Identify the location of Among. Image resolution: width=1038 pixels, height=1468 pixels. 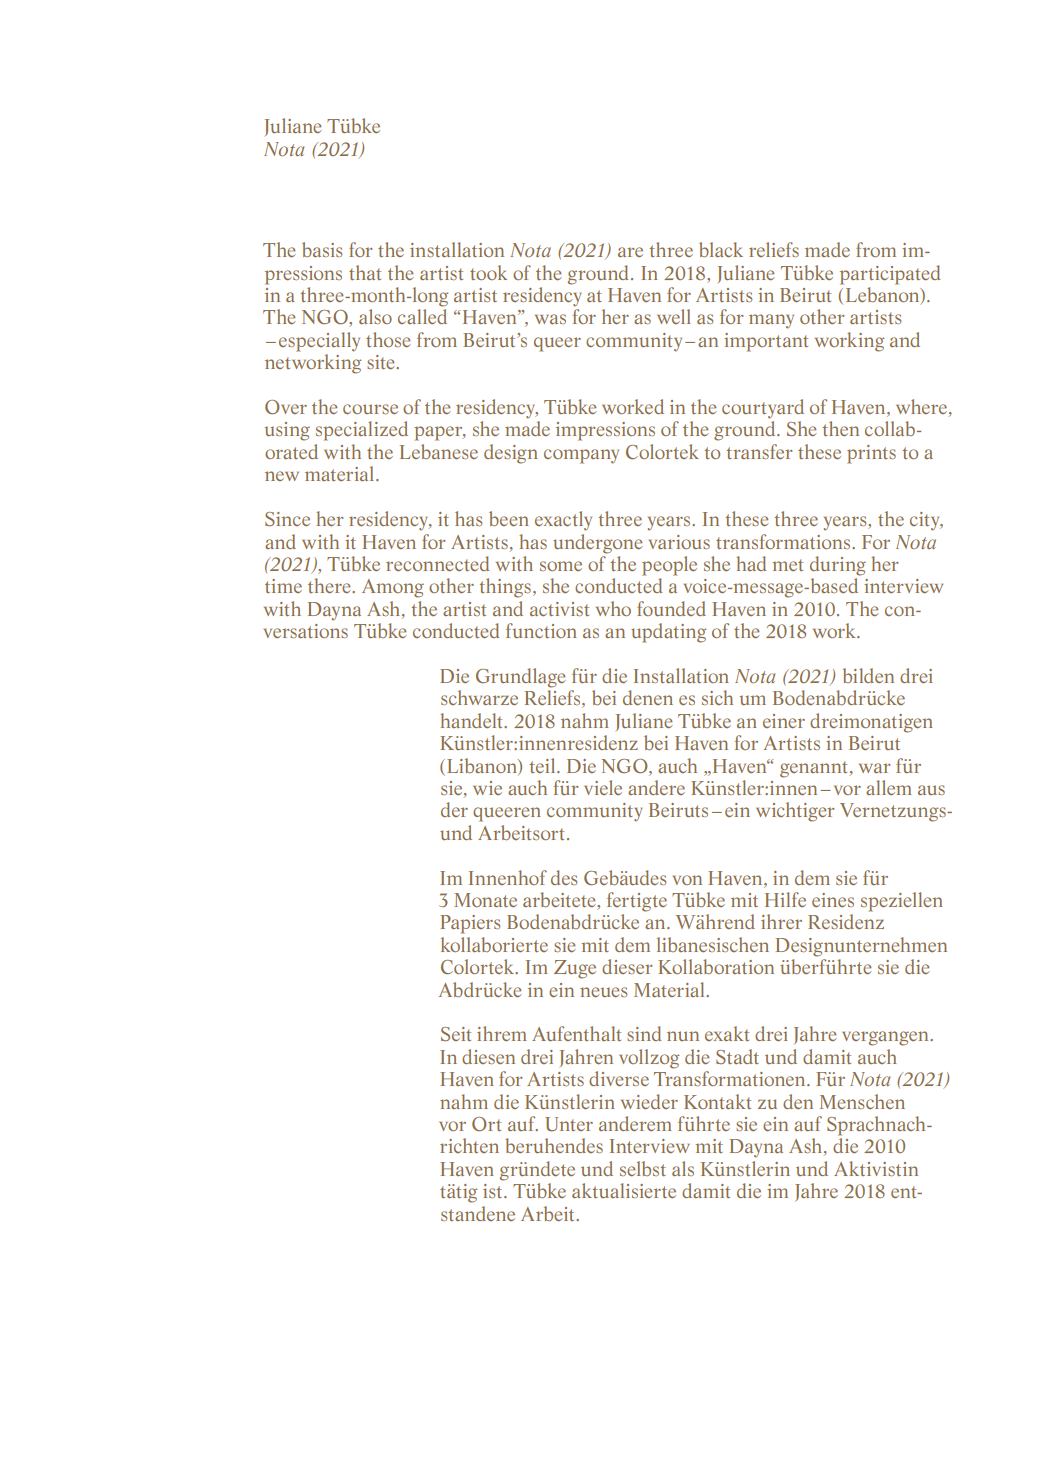
(393, 588).
